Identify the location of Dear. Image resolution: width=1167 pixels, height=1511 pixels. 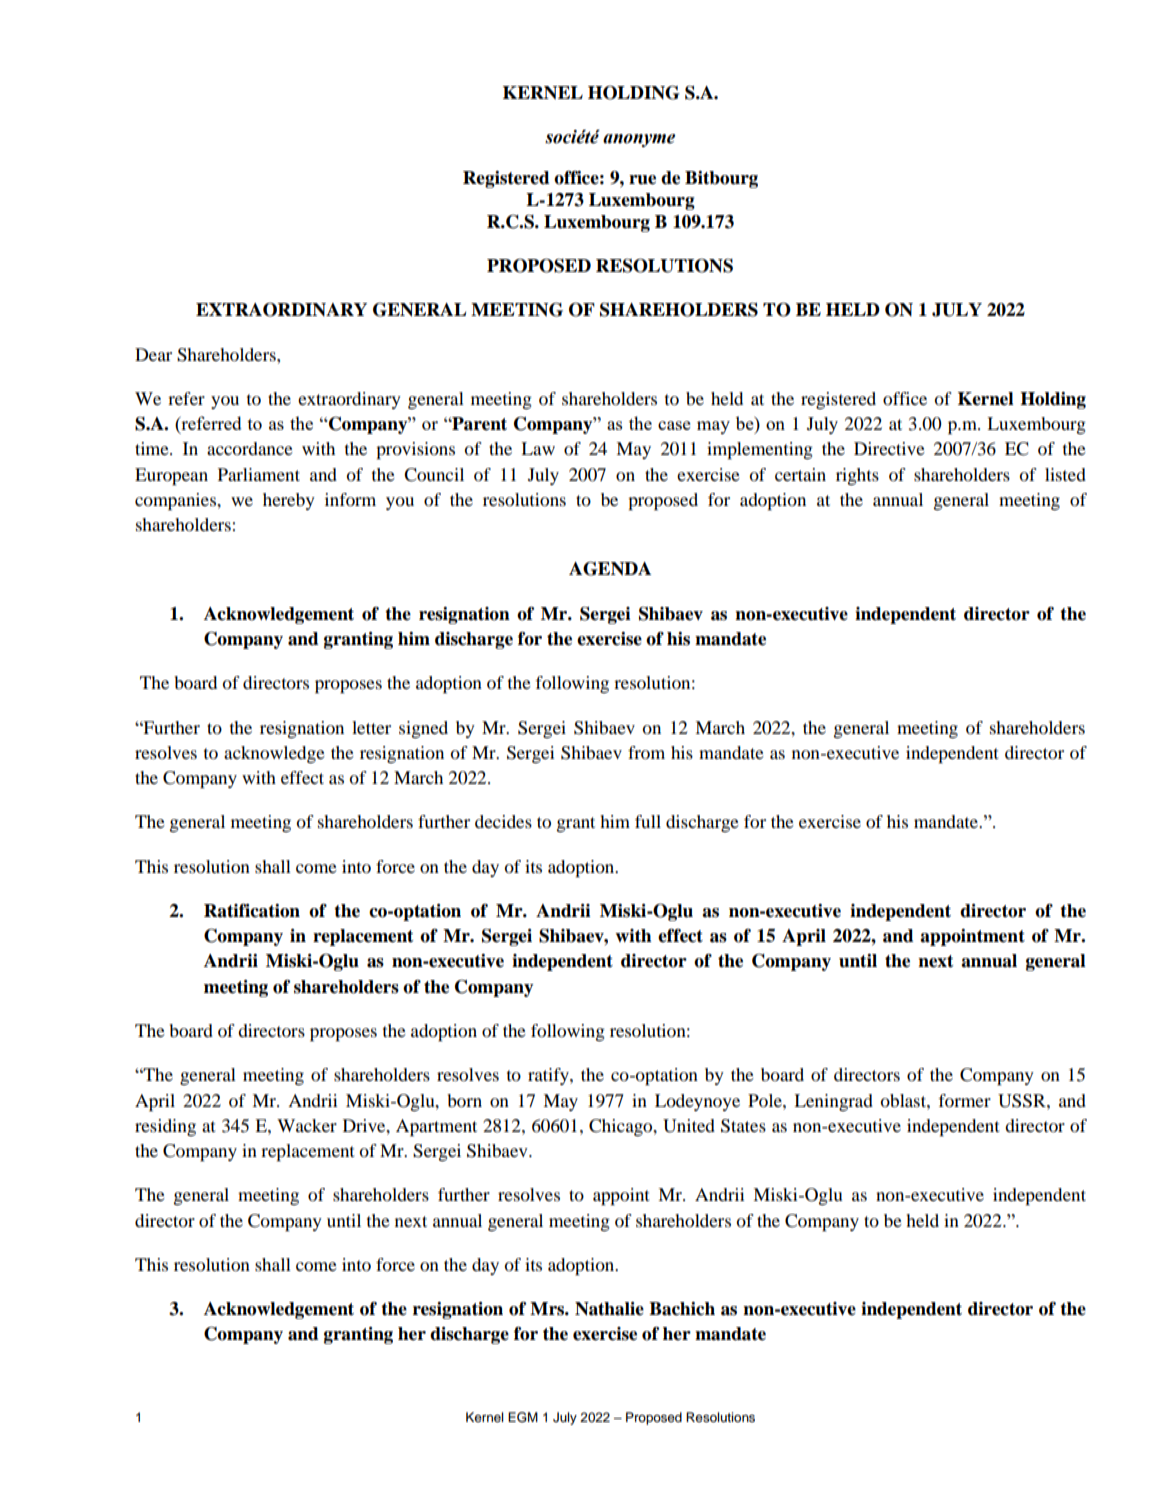
(153, 354).
